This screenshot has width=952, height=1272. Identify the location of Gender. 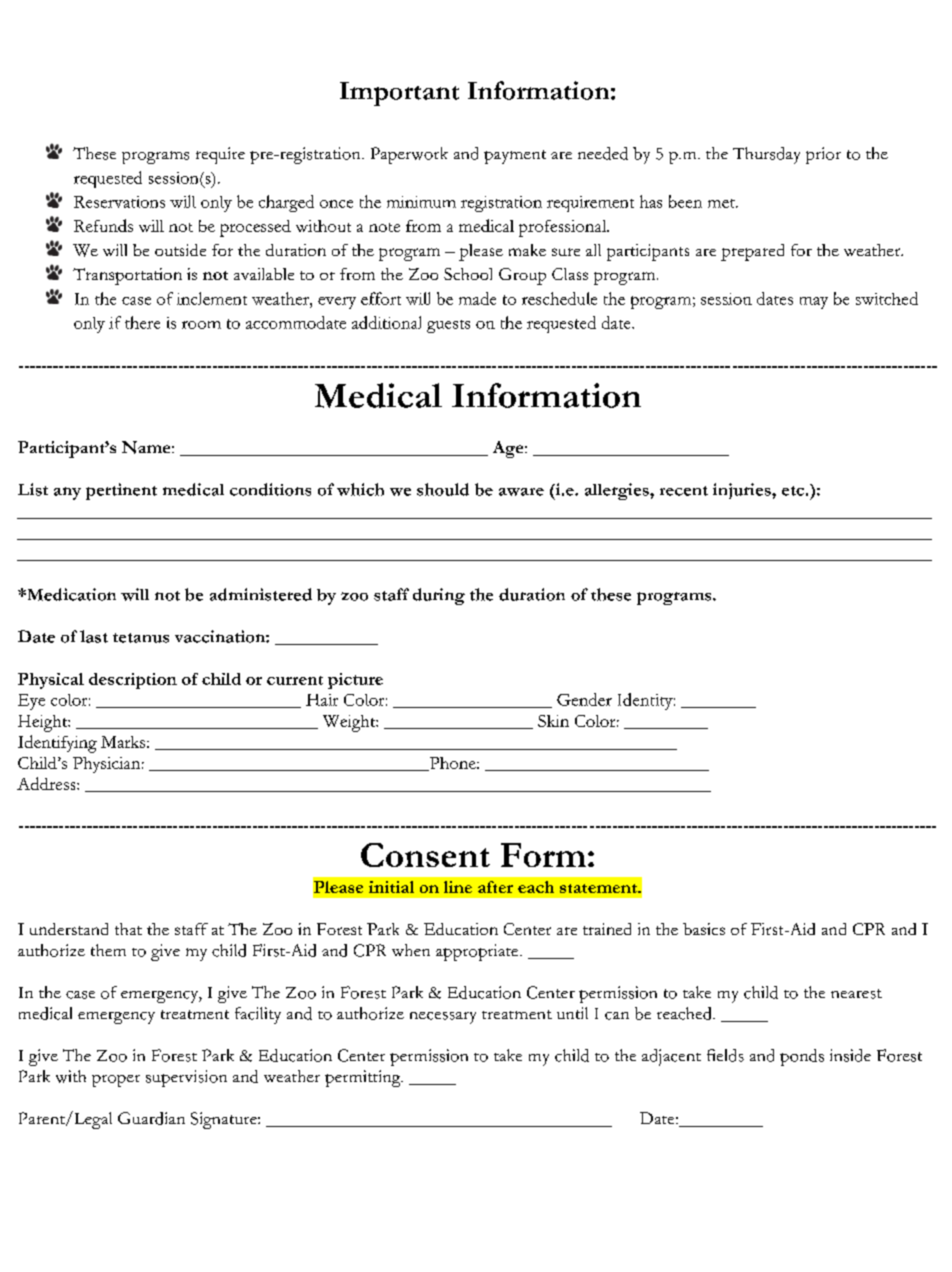
(584, 699).
